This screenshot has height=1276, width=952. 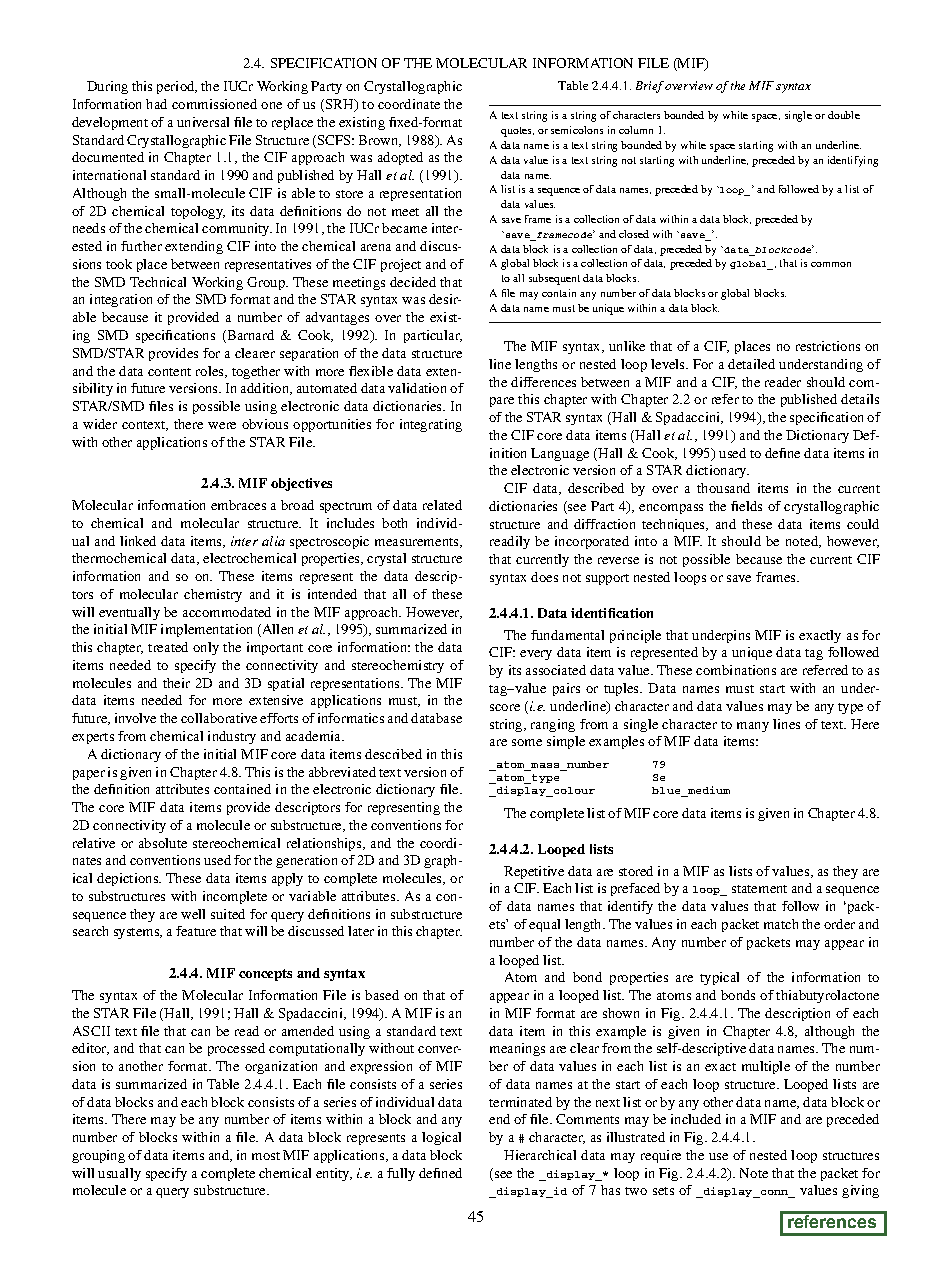 I want to click on thousand, so click(x=723, y=488).
